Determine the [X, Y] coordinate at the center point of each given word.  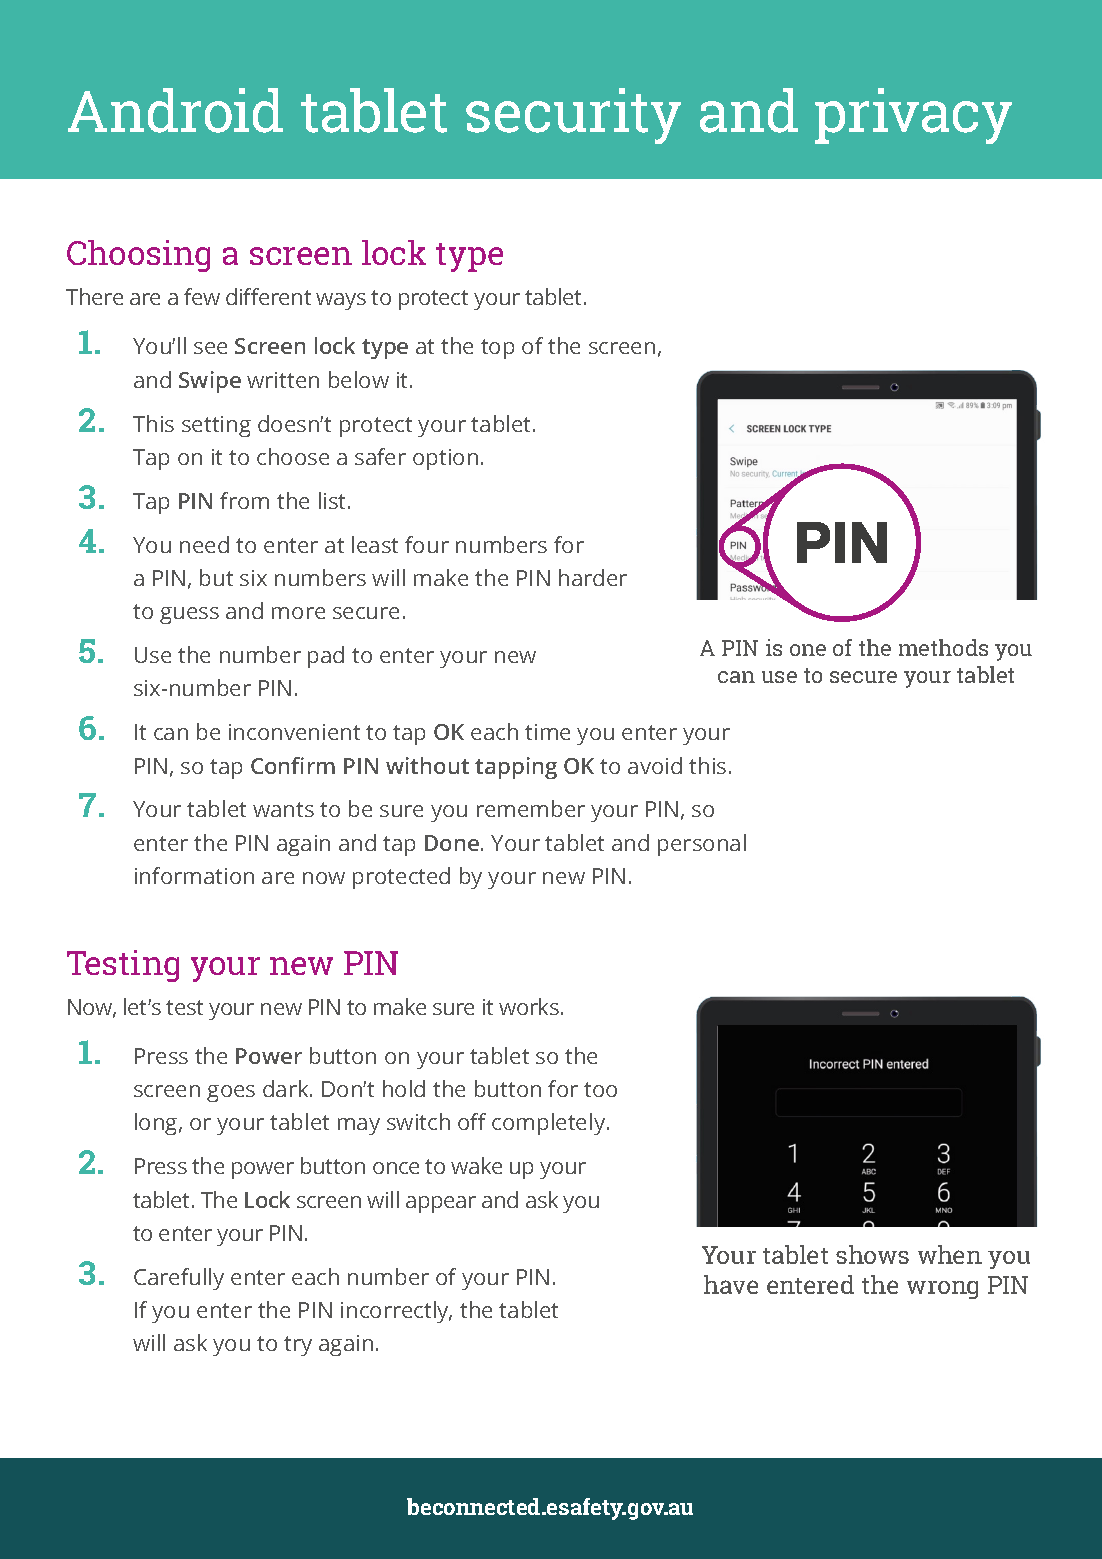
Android [175, 110]
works [530, 1006]
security [573, 116]
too [600, 1089]
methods [943, 647]
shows [872, 1254]
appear [441, 1204]
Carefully [179, 1279]
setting [216, 426]
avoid [655, 765]
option [445, 459]
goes [231, 1093]
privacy [913, 116]
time [547, 732]
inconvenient [294, 732]
